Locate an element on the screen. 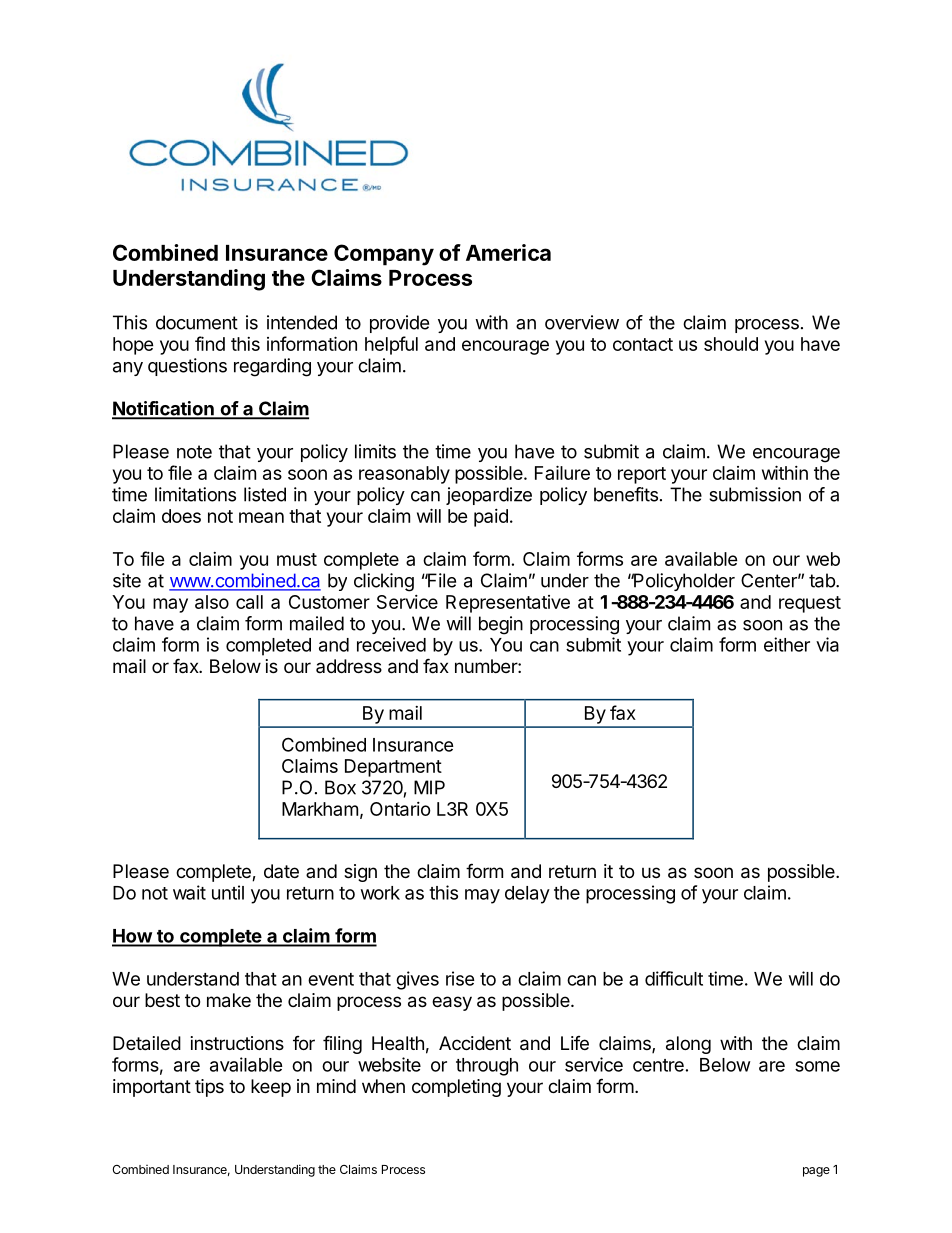  also is located at coordinates (212, 602).
